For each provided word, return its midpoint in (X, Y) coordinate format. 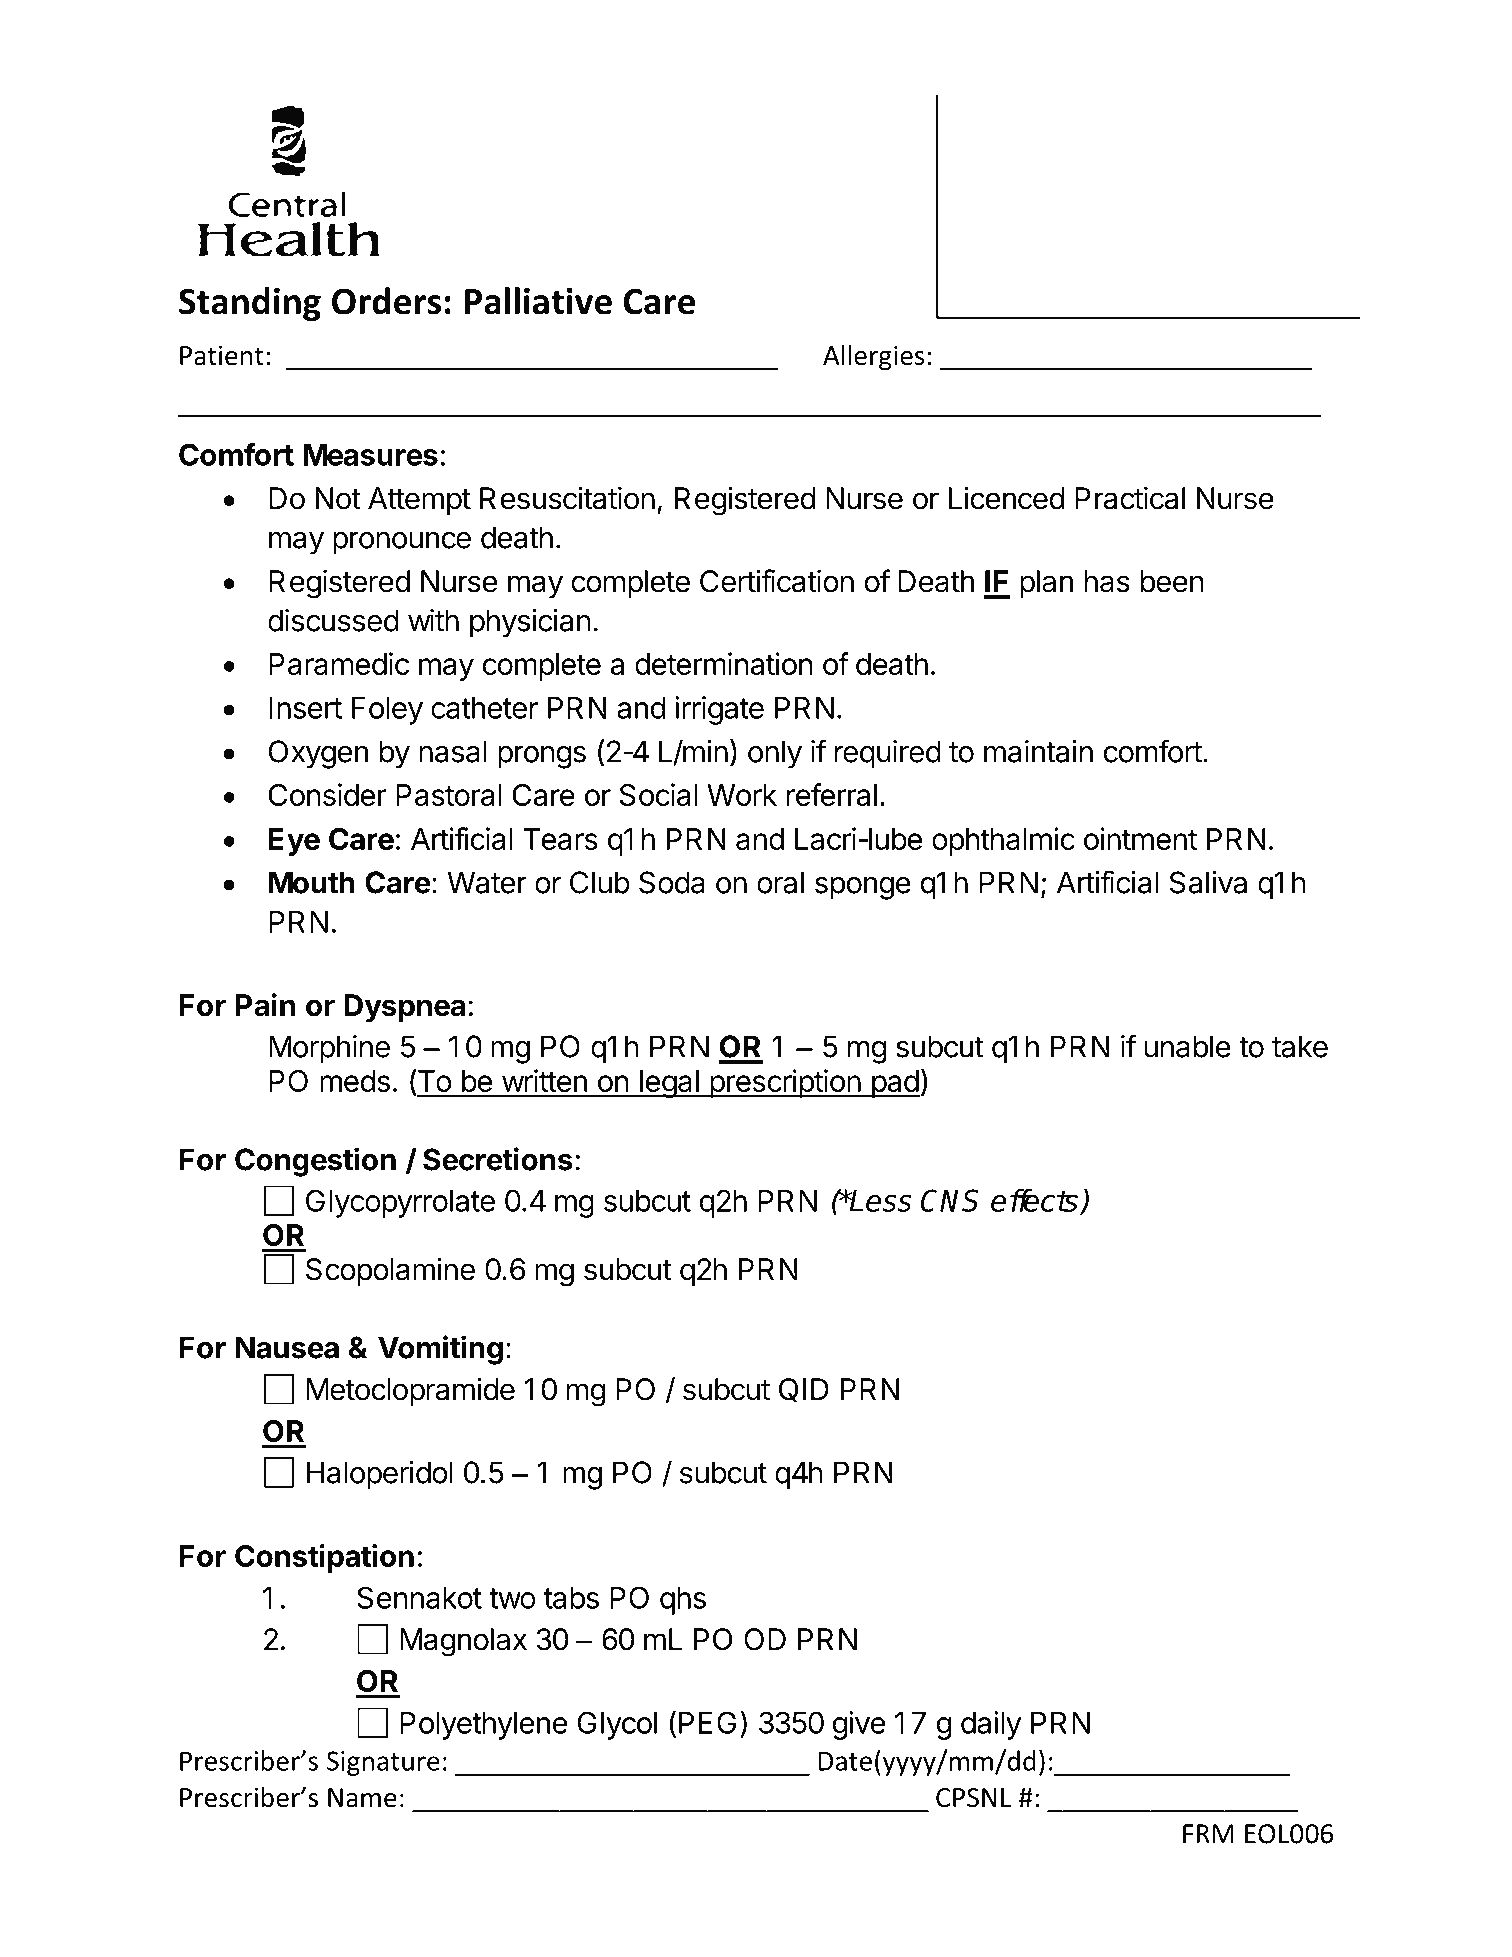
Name (362, 1798)
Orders (386, 301)
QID (804, 1390)
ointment (1140, 838)
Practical (1130, 498)
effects (1034, 1200)
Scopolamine (390, 1271)
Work (742, 795)
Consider (327, 794)
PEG (707, 1722)
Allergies (873, 358)
